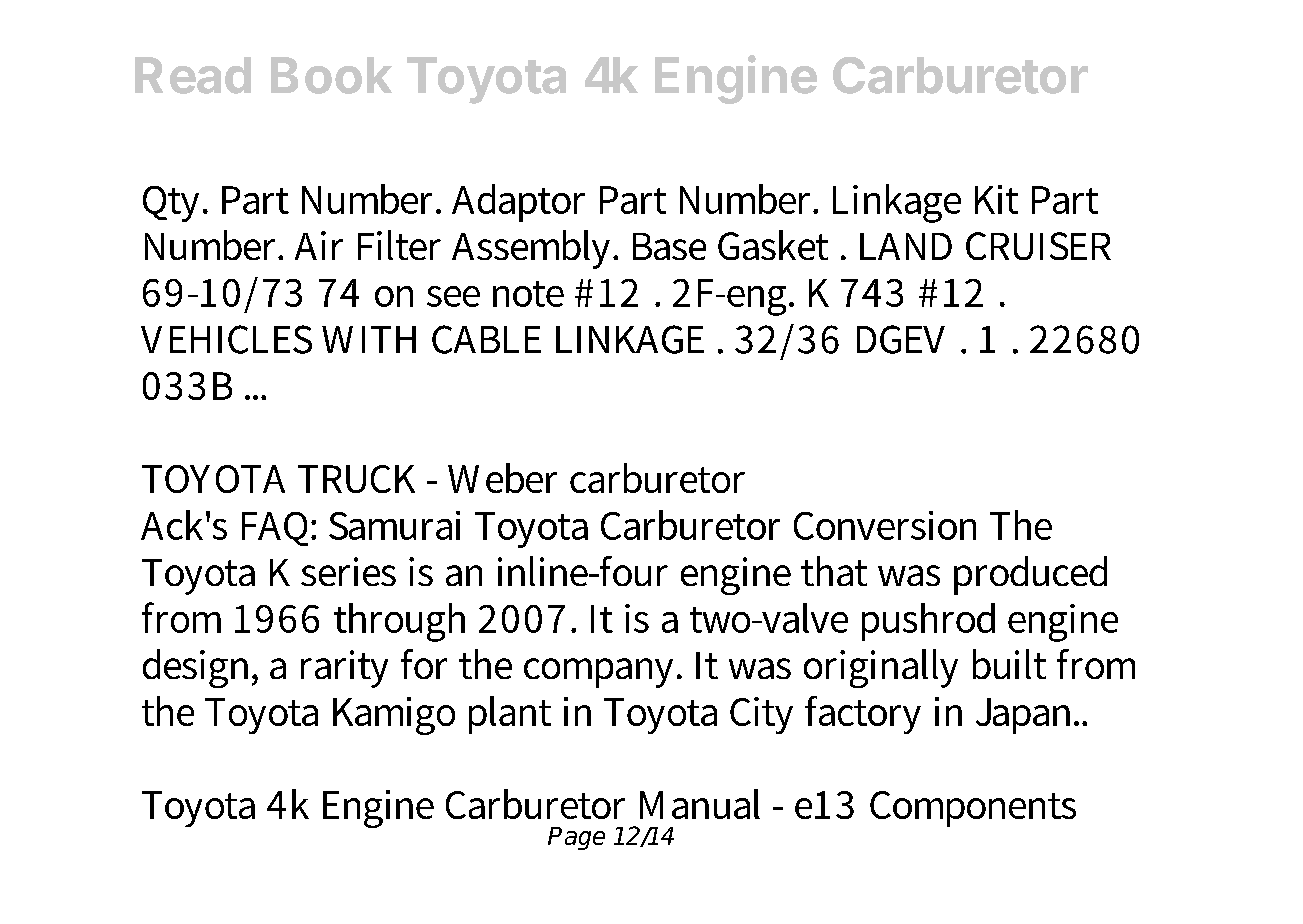  What do you see at coordinates (502, 478) in the screenshot?
I see `Weber` at bounding box center [502, 478].
